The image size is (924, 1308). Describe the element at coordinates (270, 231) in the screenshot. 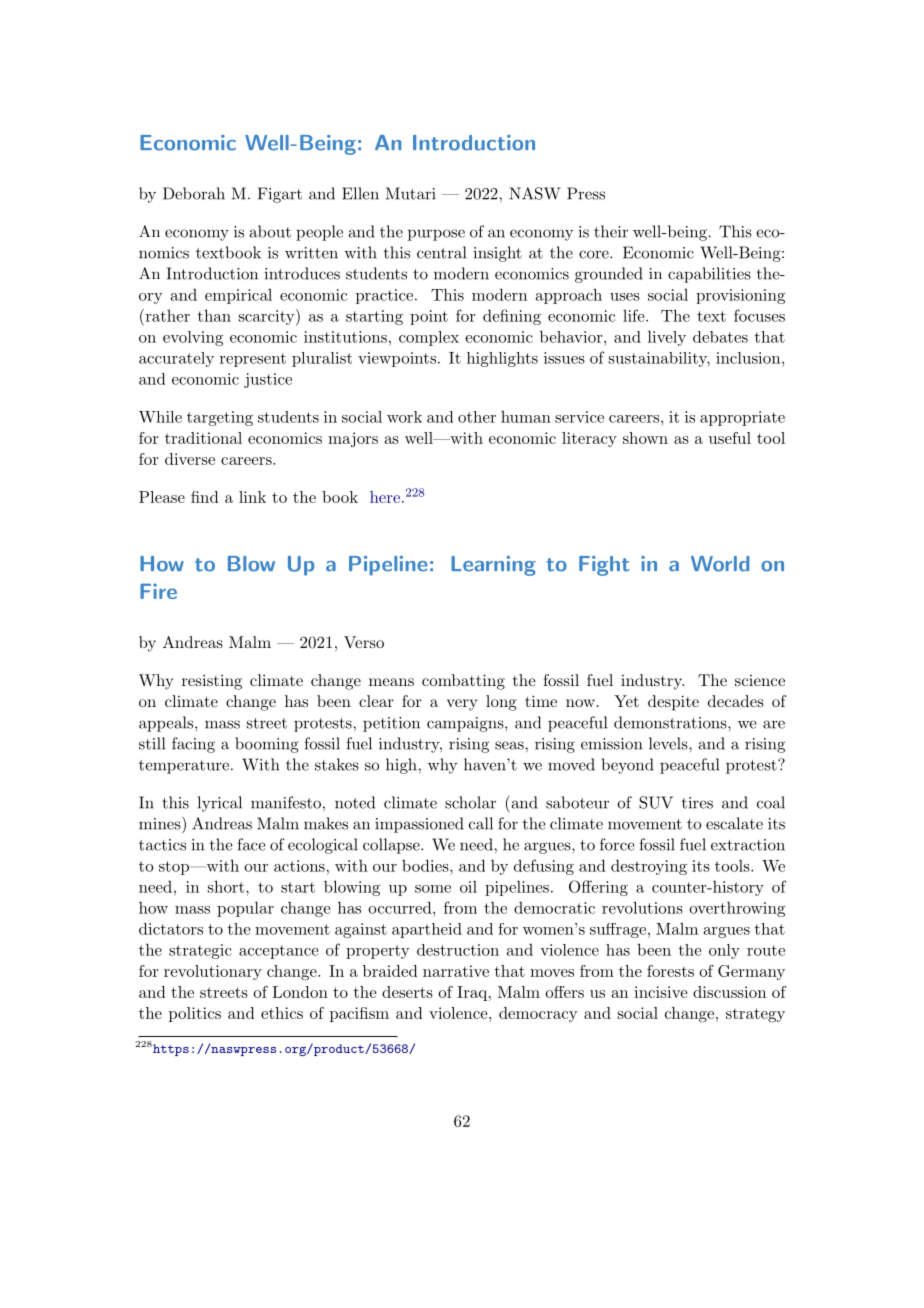

I see `about` at that location.
